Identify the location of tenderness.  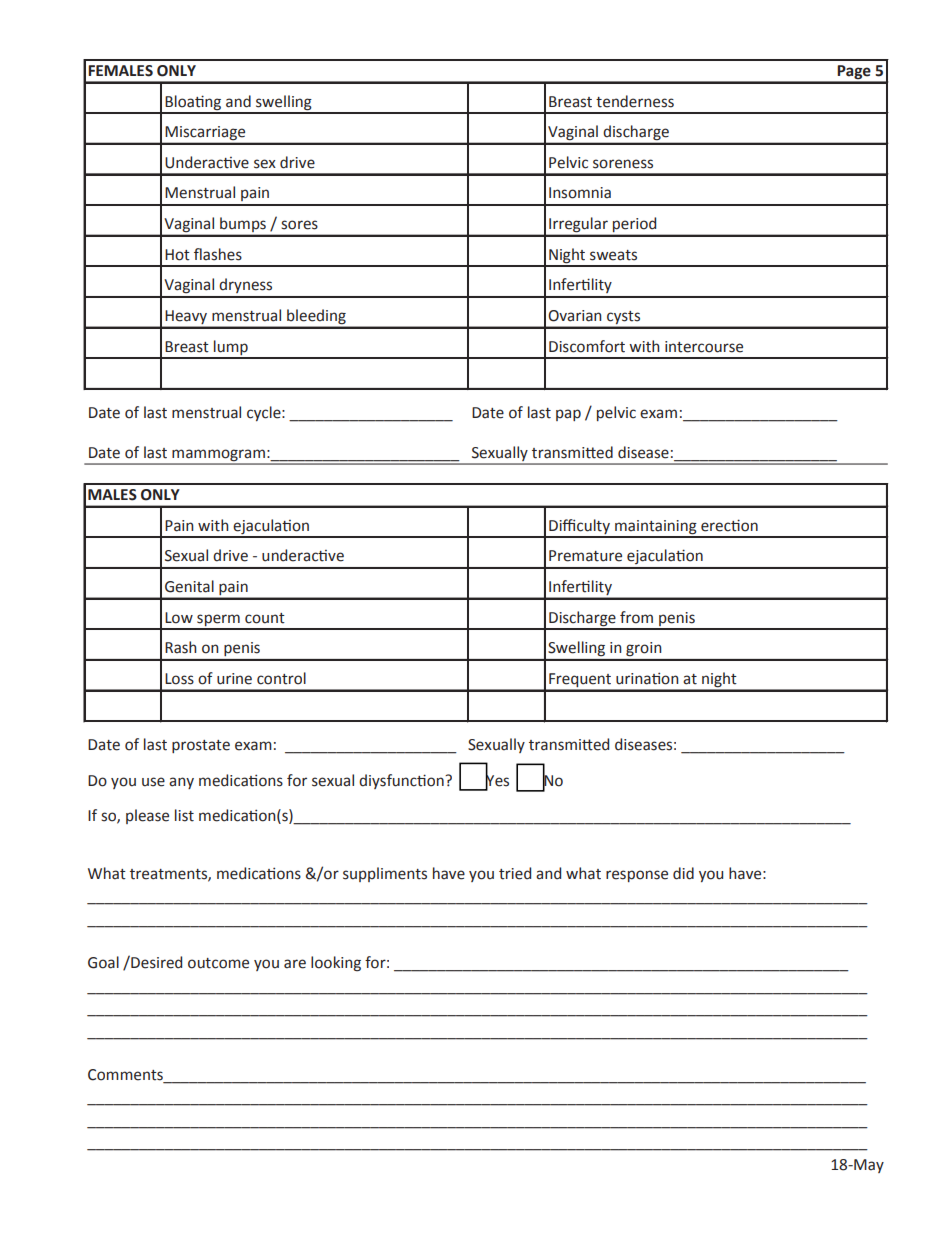
(635, 101).
